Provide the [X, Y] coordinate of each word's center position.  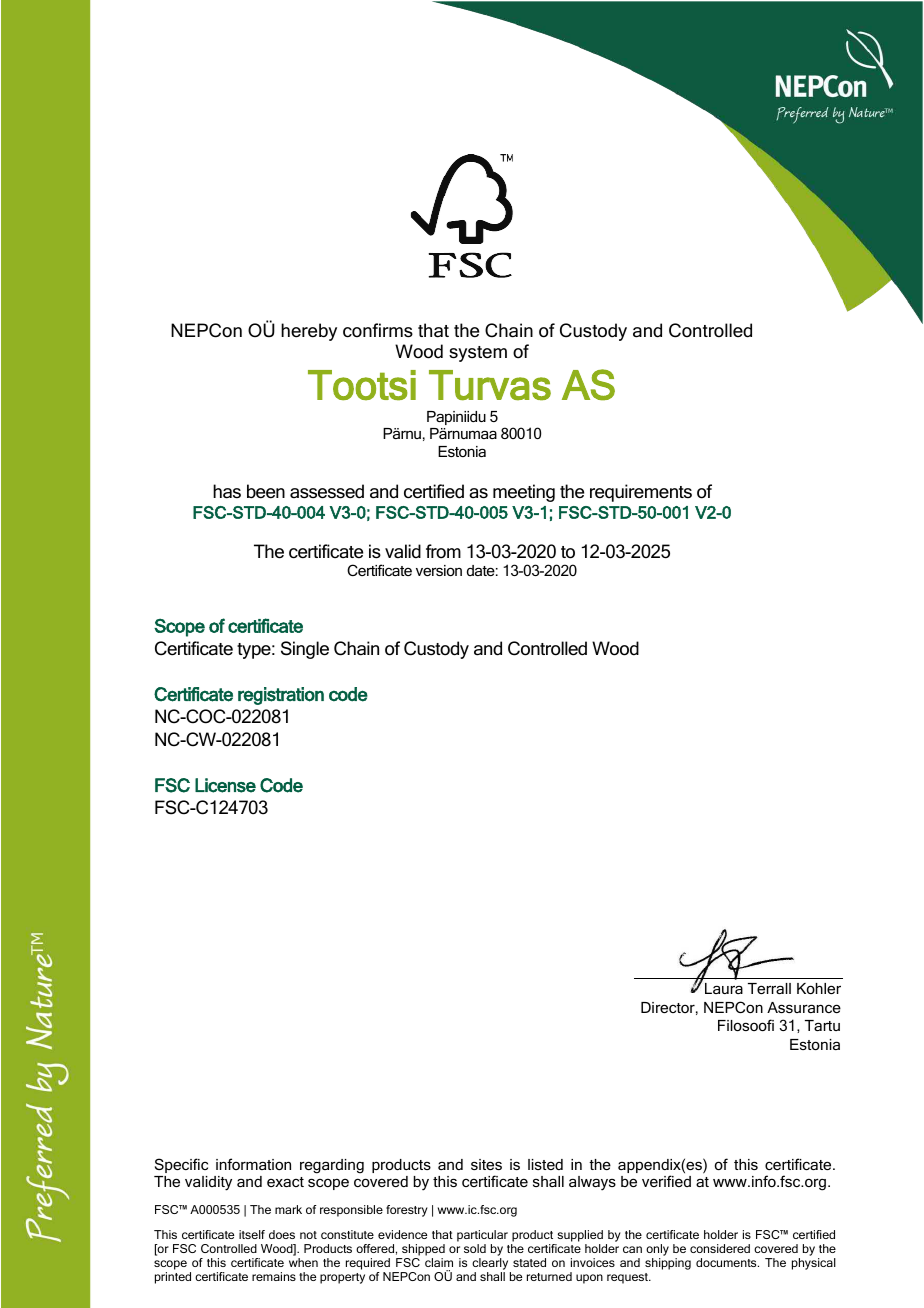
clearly [491, 1265]
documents [727, 1262]
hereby [309, 332]
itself [252, 1234]
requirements [641, 493]
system [478, 354]
